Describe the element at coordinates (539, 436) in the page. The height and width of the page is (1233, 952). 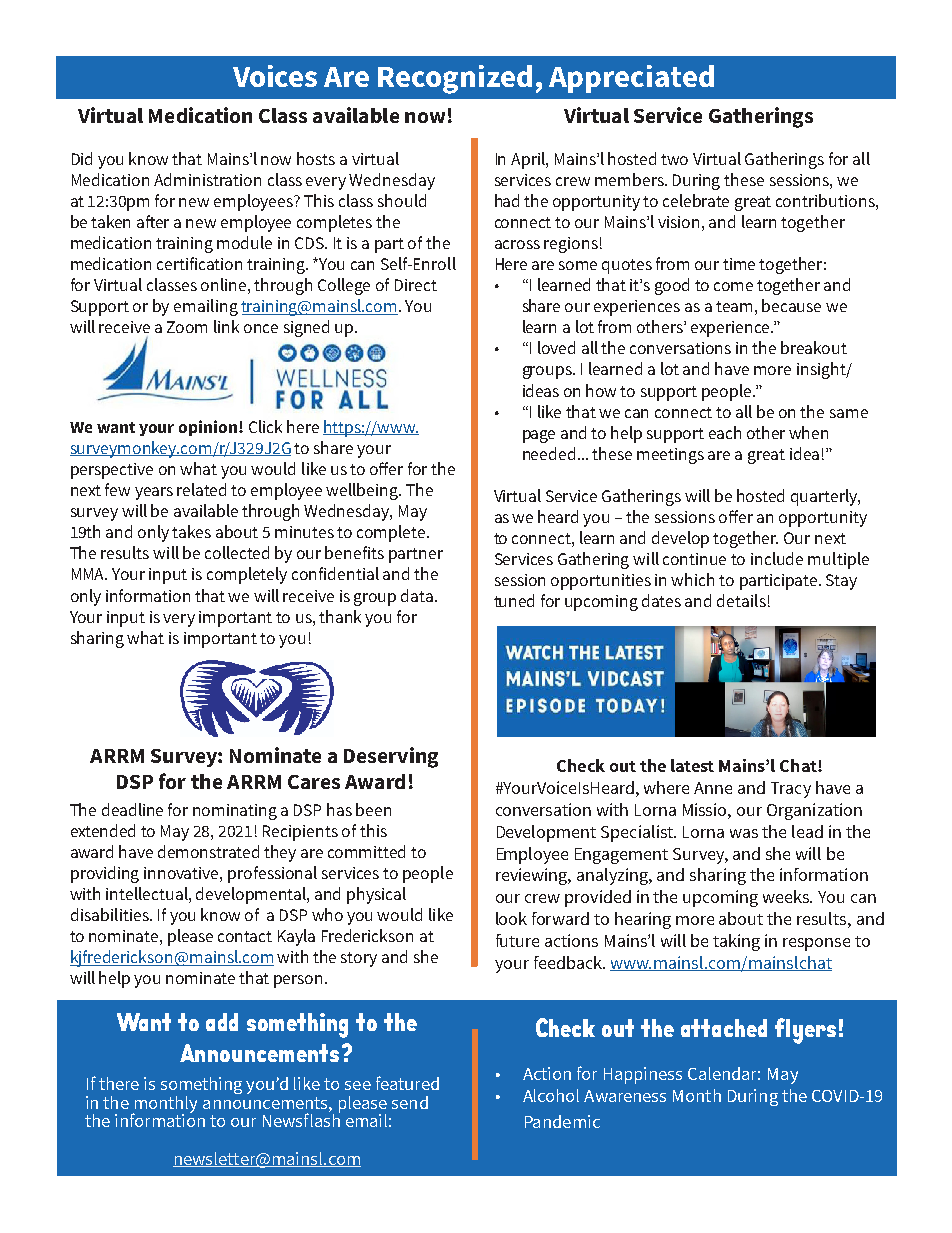
I see `page` at that location.
